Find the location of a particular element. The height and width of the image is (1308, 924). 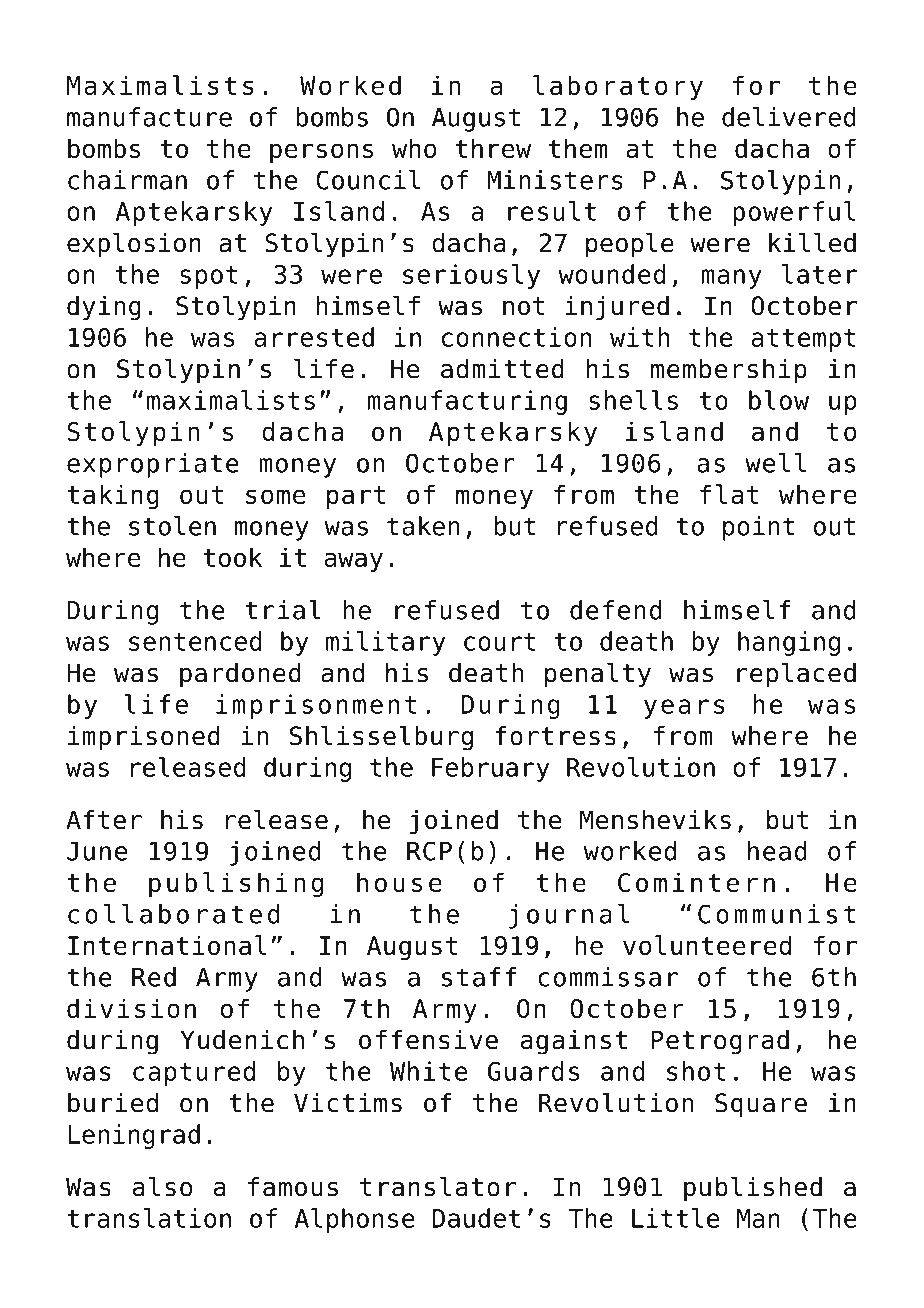

threw is located at coordinates (493, 148).
